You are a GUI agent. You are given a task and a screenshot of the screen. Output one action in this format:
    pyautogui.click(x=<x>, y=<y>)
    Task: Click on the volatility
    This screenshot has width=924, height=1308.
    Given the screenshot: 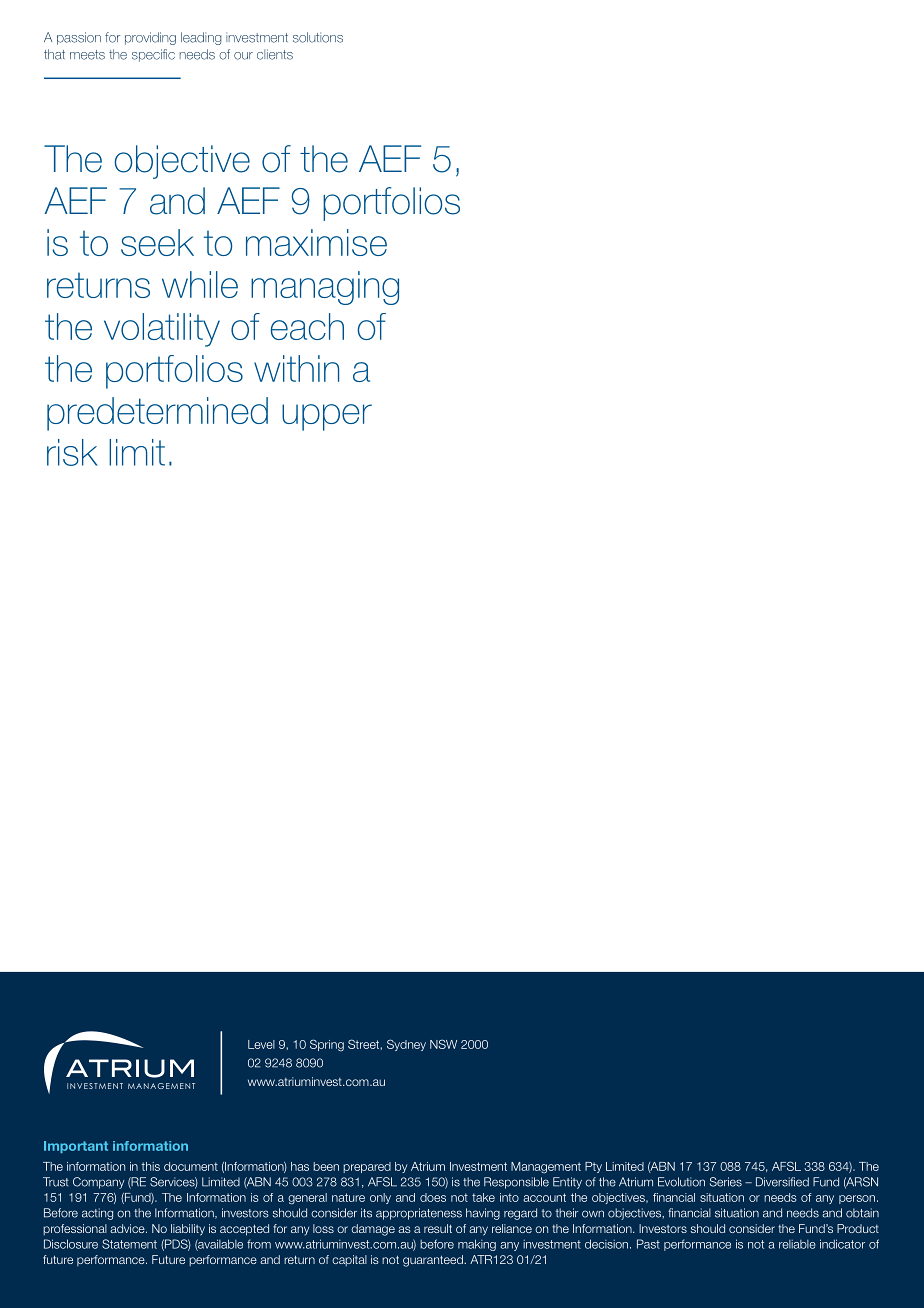 What is the action you would take?
    pyautogui.click(x=162, y=330)
